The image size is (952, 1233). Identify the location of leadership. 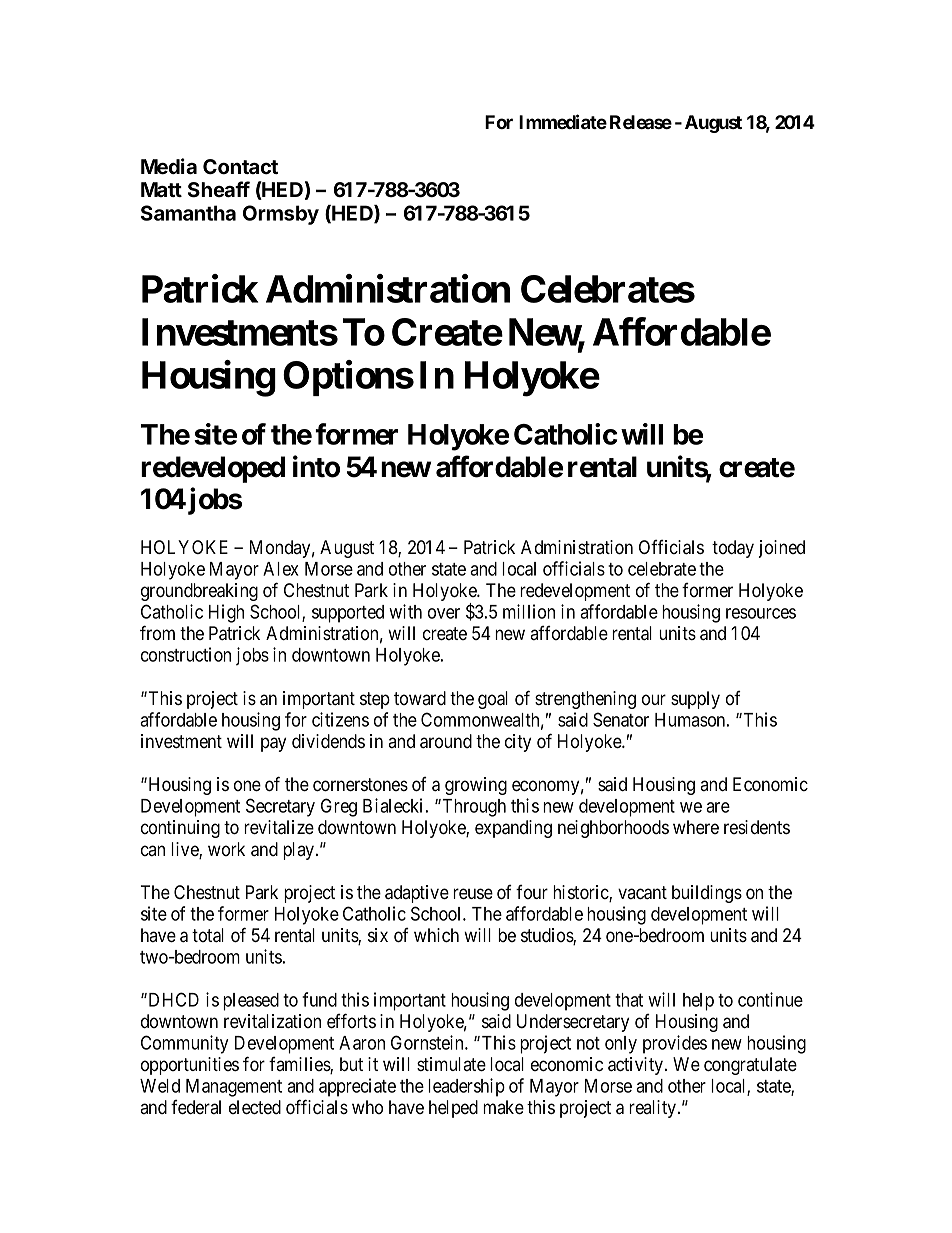
(466, 1087).
